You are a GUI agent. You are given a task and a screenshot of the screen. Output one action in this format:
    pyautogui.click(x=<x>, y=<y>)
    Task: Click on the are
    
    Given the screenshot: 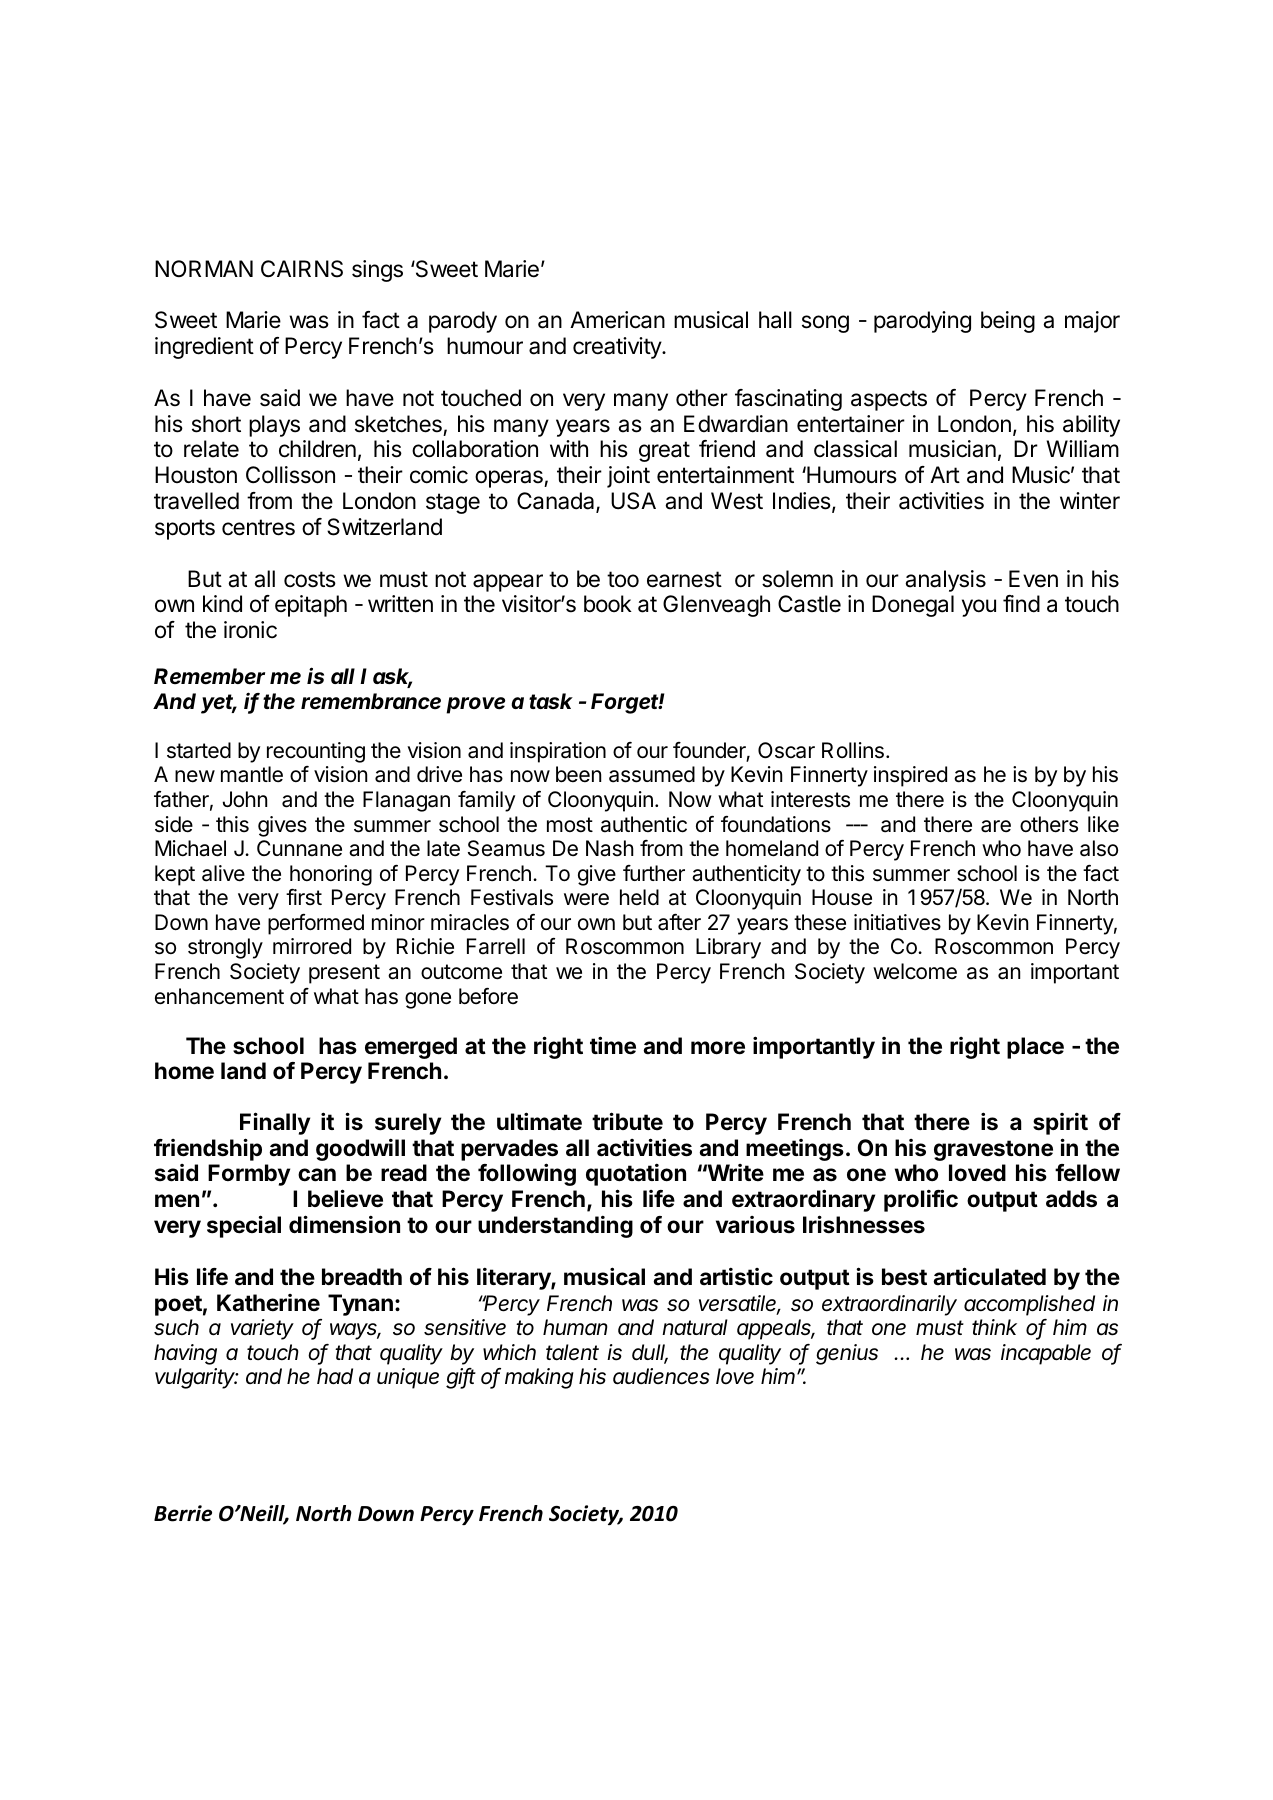 What is the action you would take?
    pyautogui.click(x=996, y=826)
